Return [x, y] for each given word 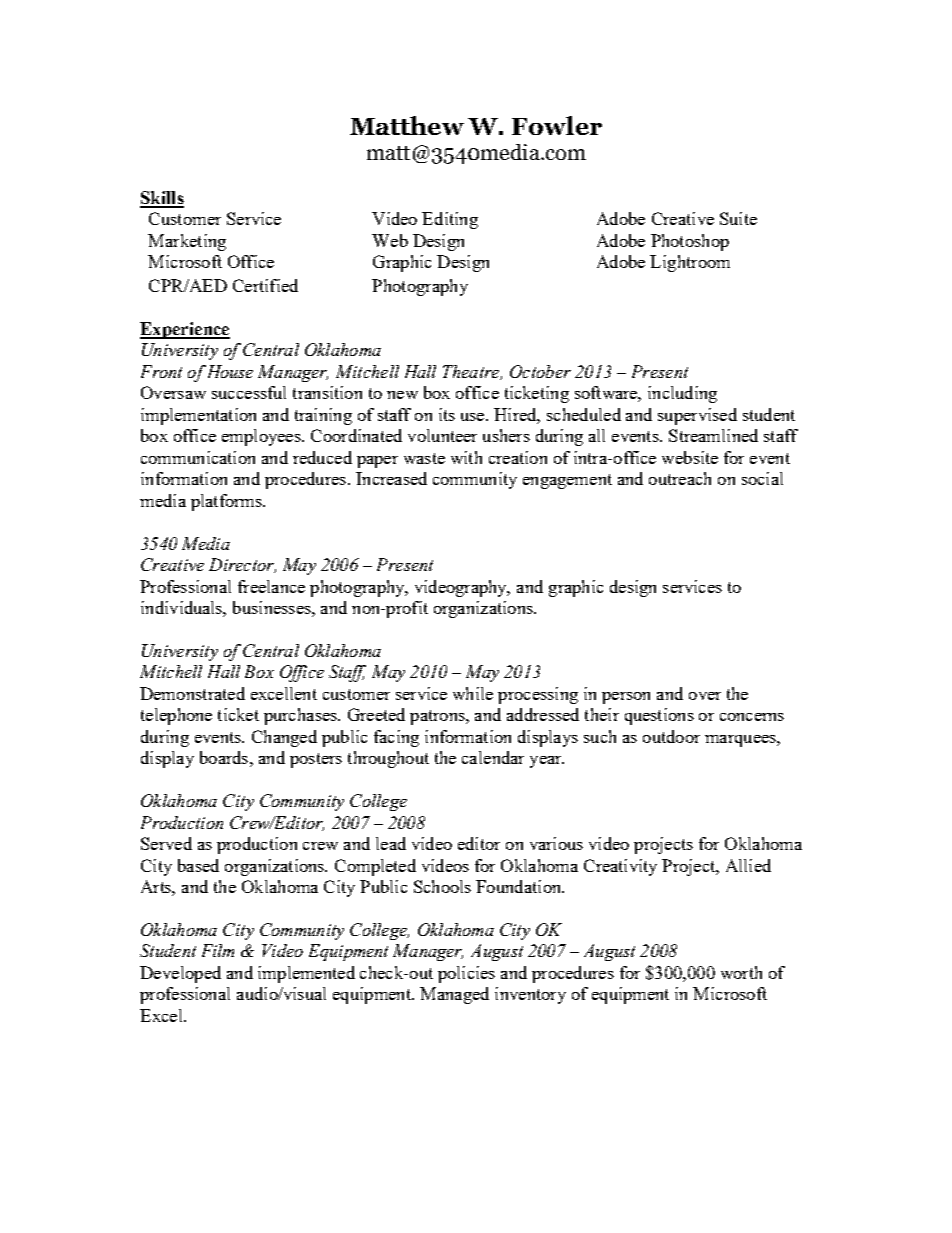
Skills [162, 199]
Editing [450, 220]
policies [466, 974]
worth [741, 972]
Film [218, 950]
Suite [738, 218]
